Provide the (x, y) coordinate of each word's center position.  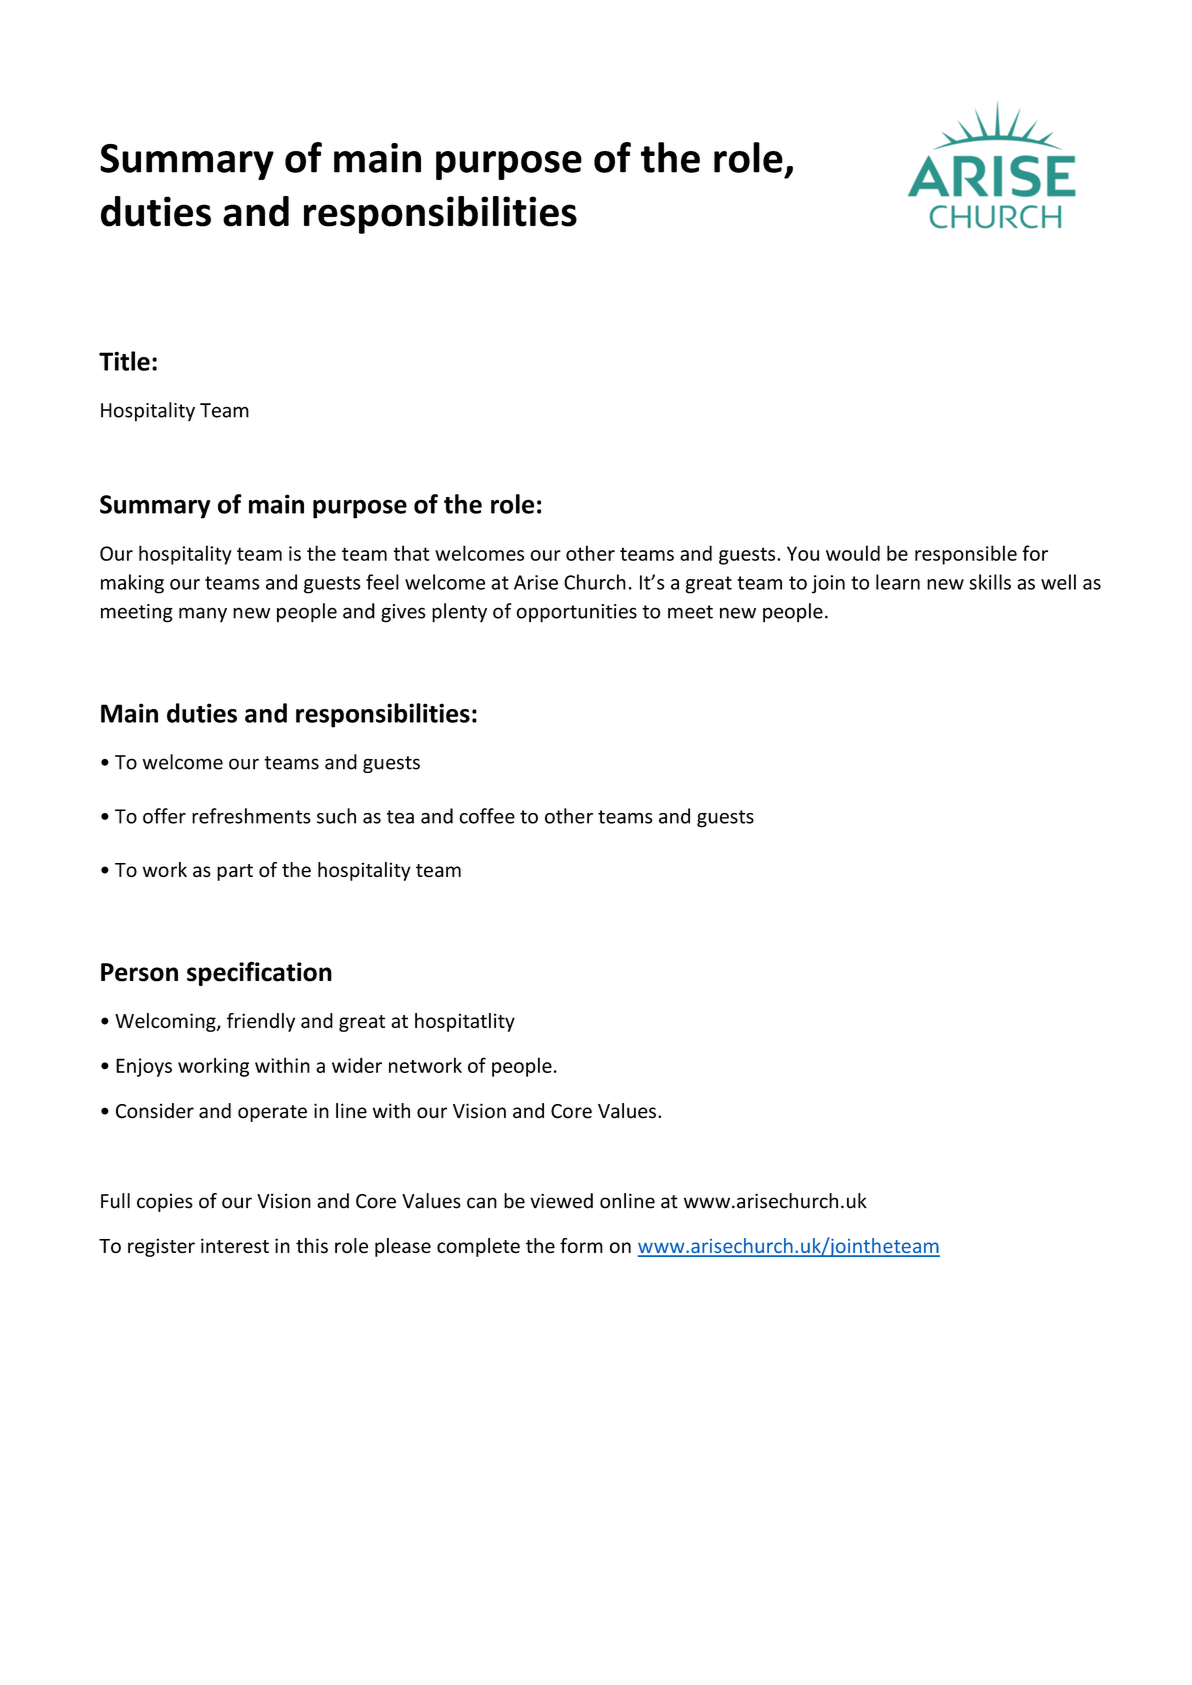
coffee (487, 816)
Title (124, 361)
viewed (561, 1201)
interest (235, 1246)
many (203, 615)
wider (357, 1065)
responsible (966, 555)
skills (990, 582)
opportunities (576, 613)
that (411, 553)
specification (259, 973)
